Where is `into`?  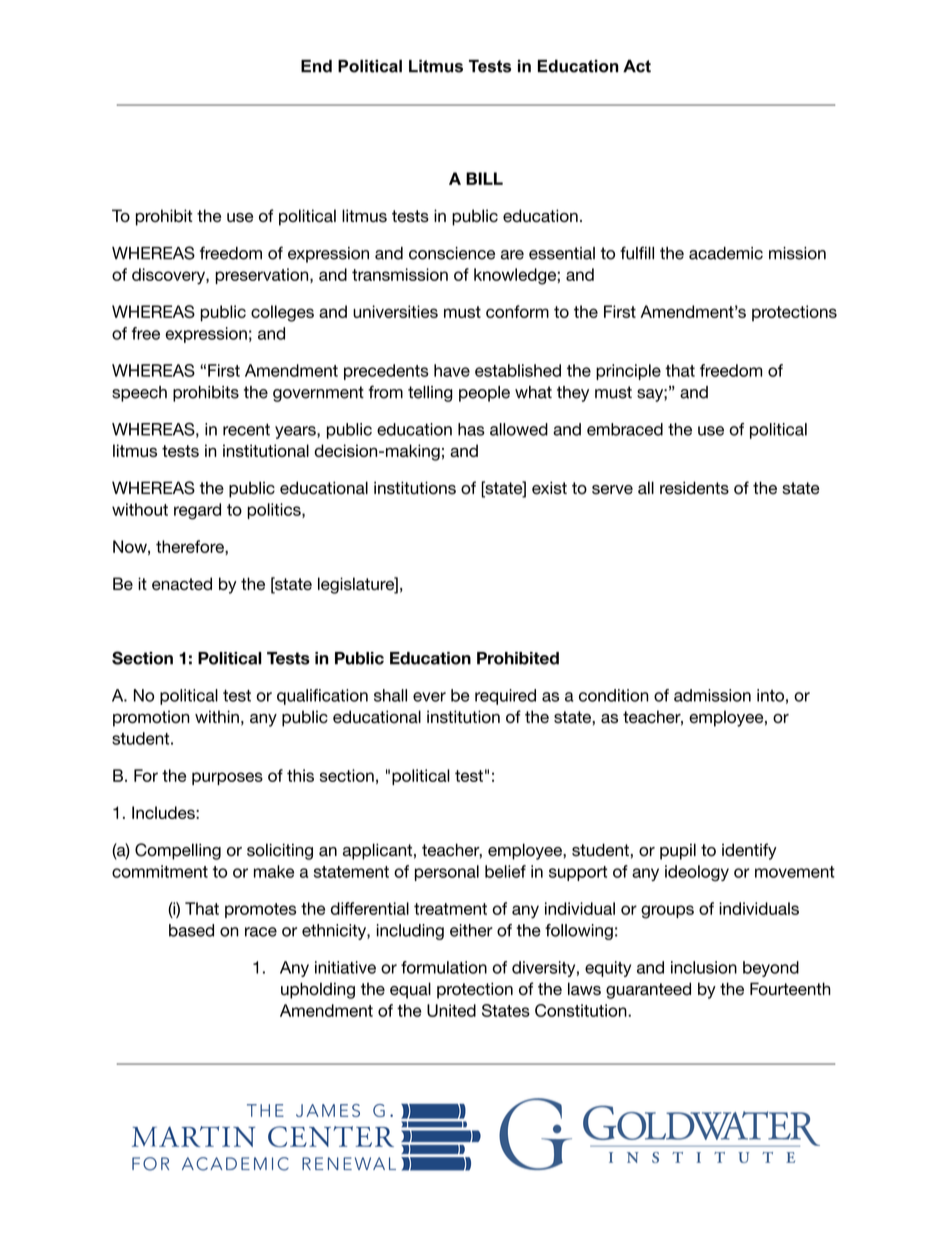 into is located at coordinates (770, 695).
